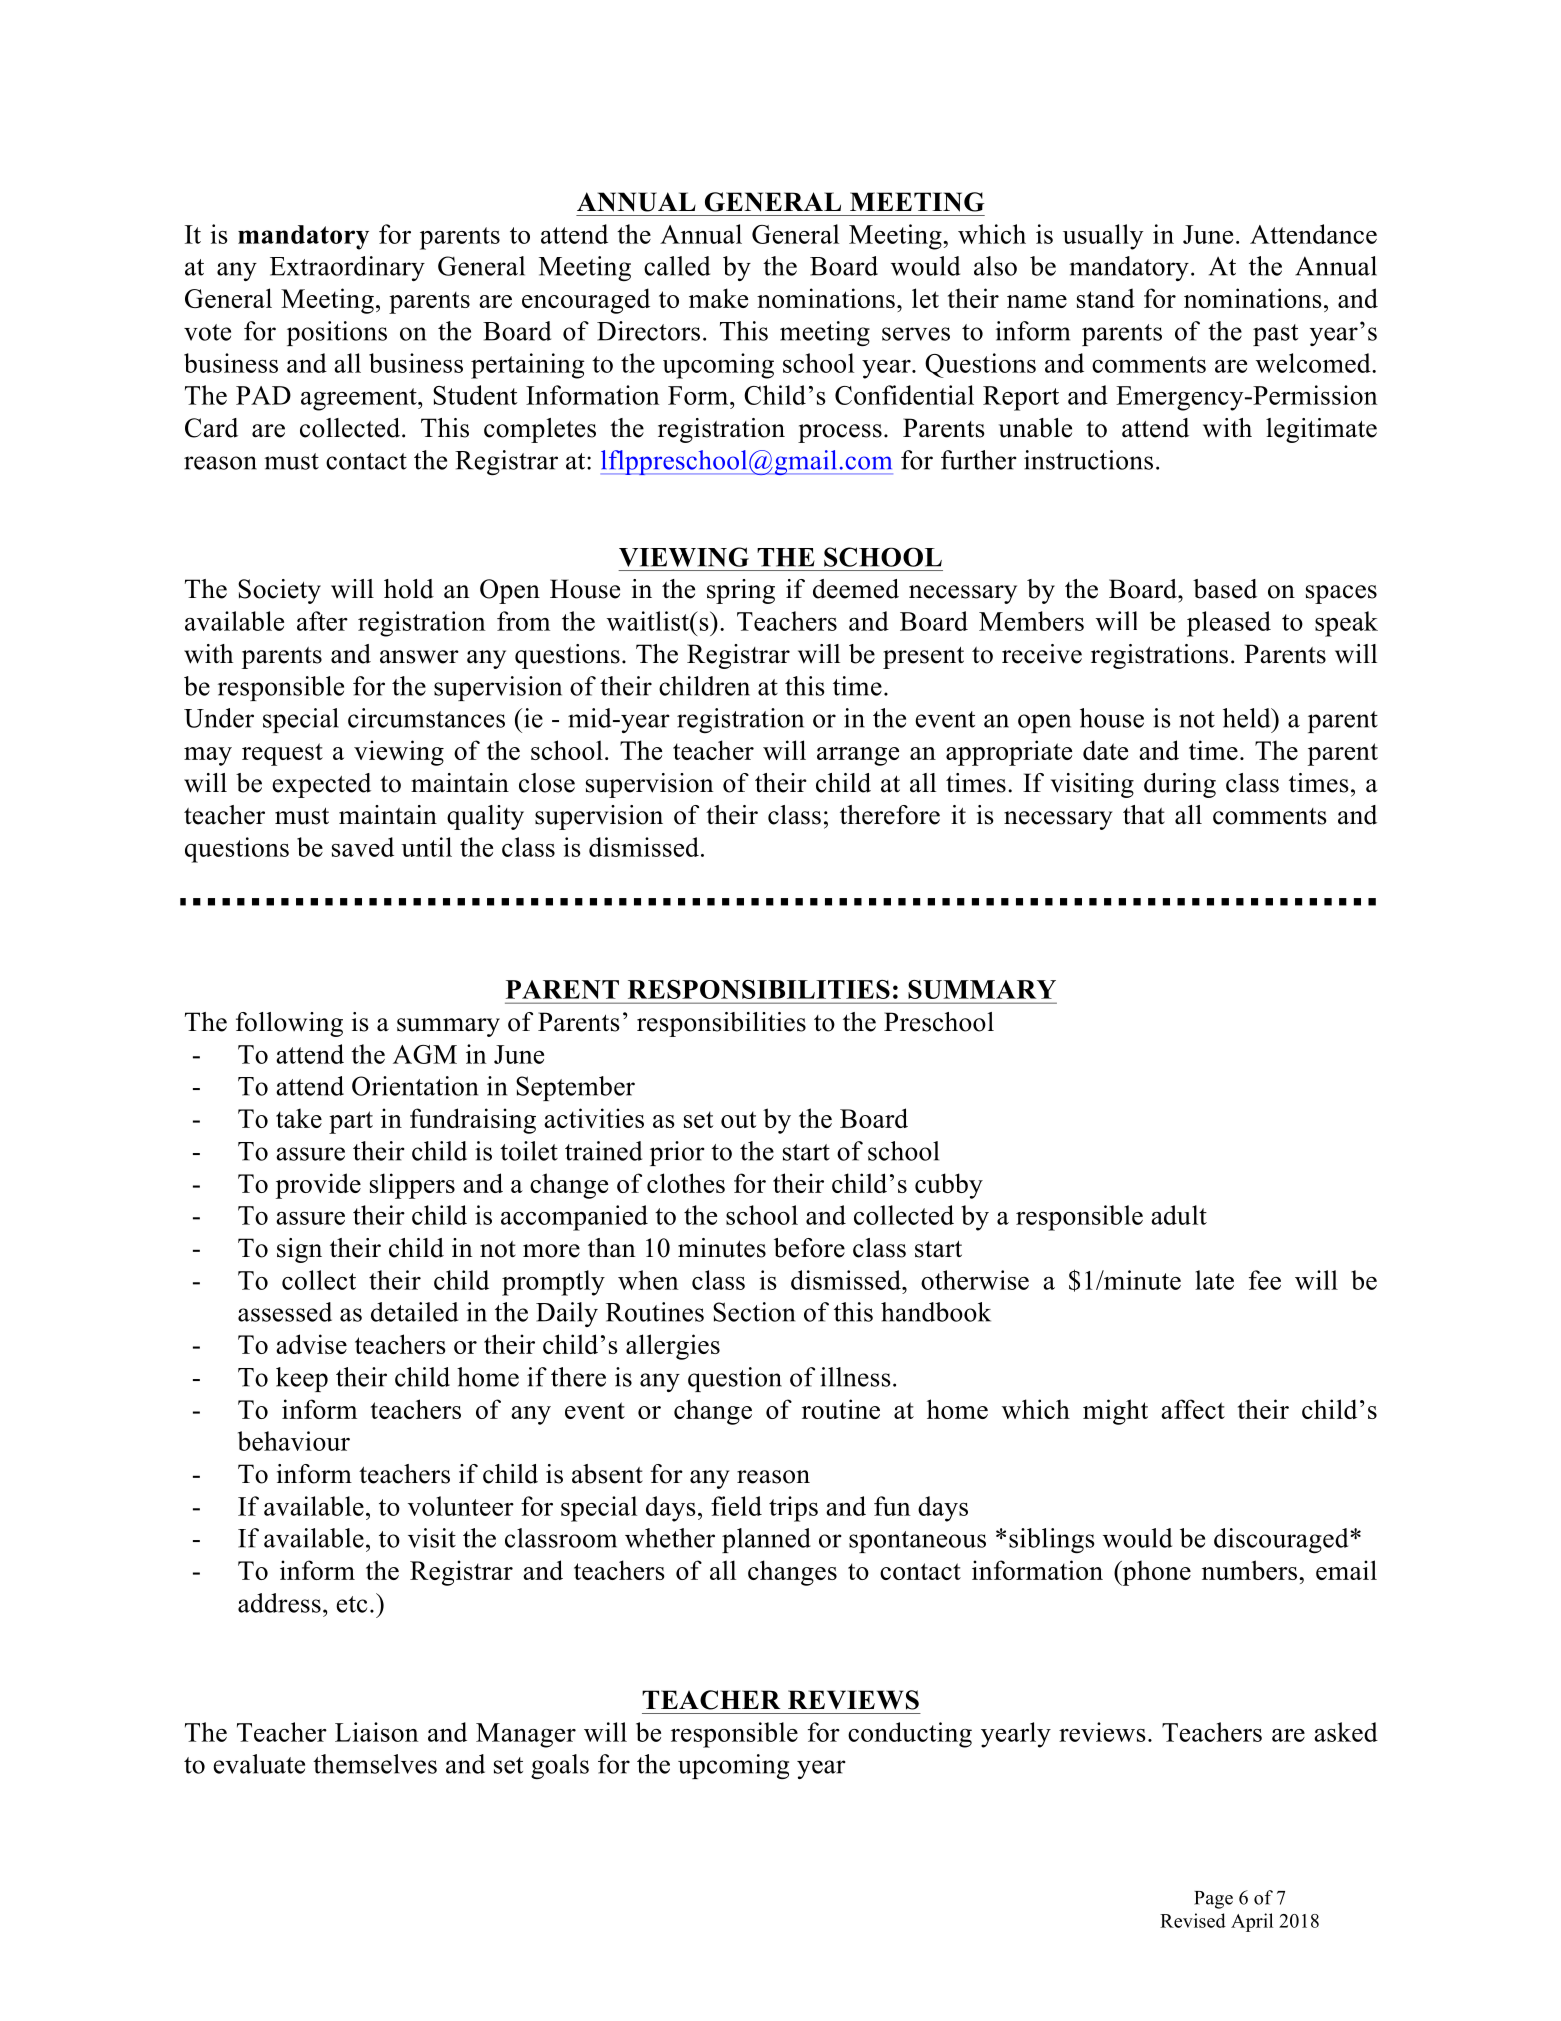  Describe the element at coordinates (1193, 1409) in the document. I see `affect` at that location.
